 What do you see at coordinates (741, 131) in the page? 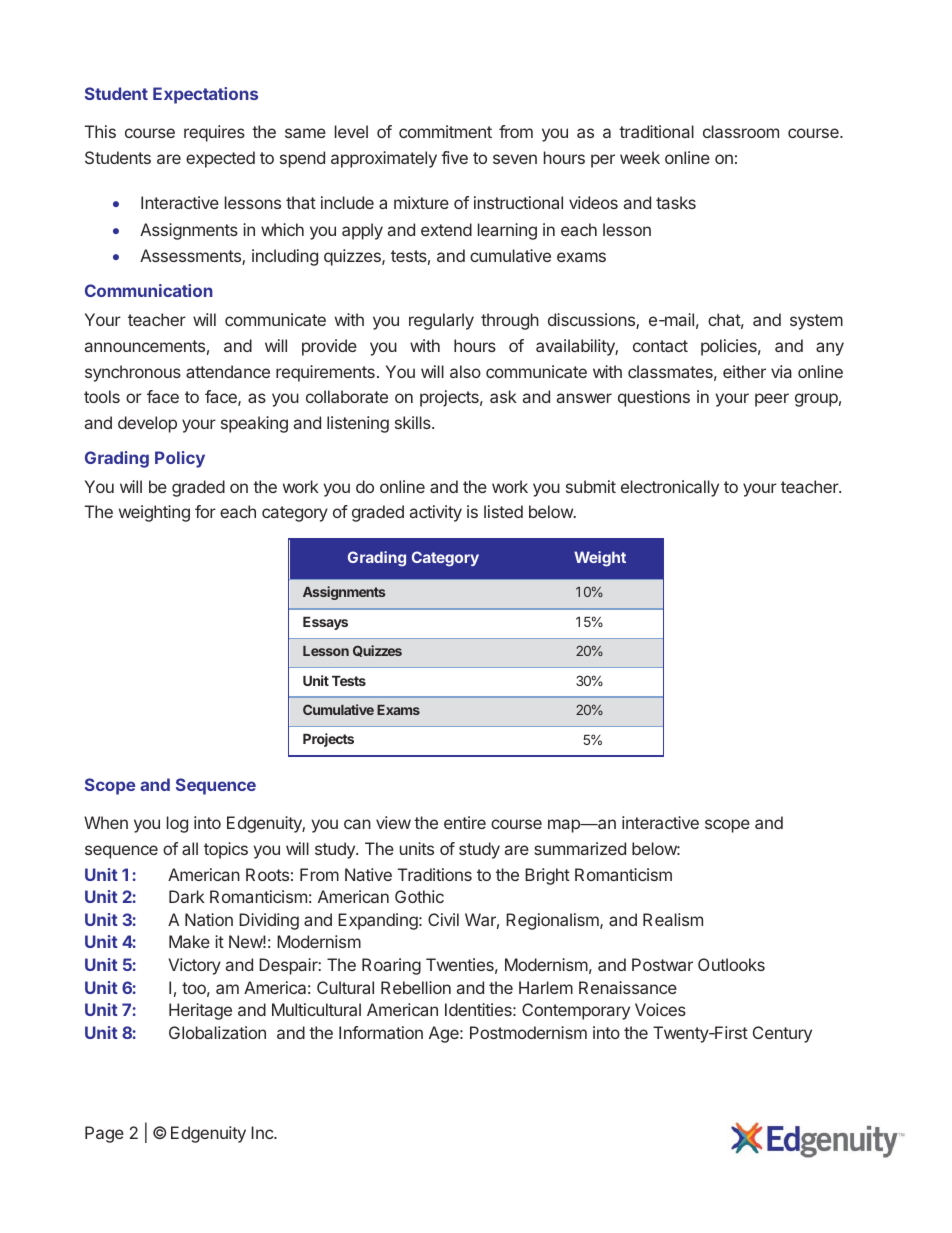
I see `classroom` at bounding box center [741, 131].
